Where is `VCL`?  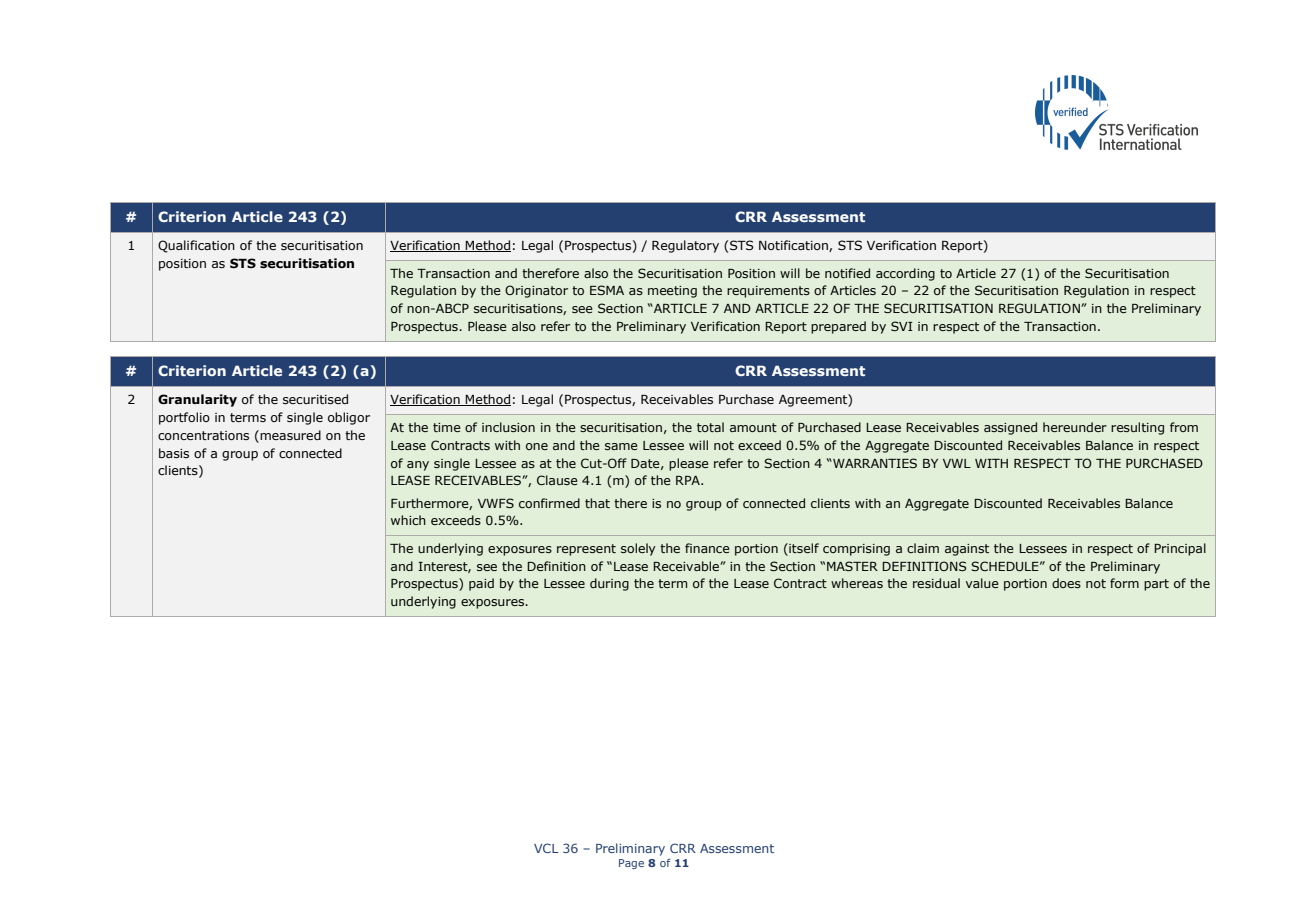
VCL is located at coordinates (546, 848).
